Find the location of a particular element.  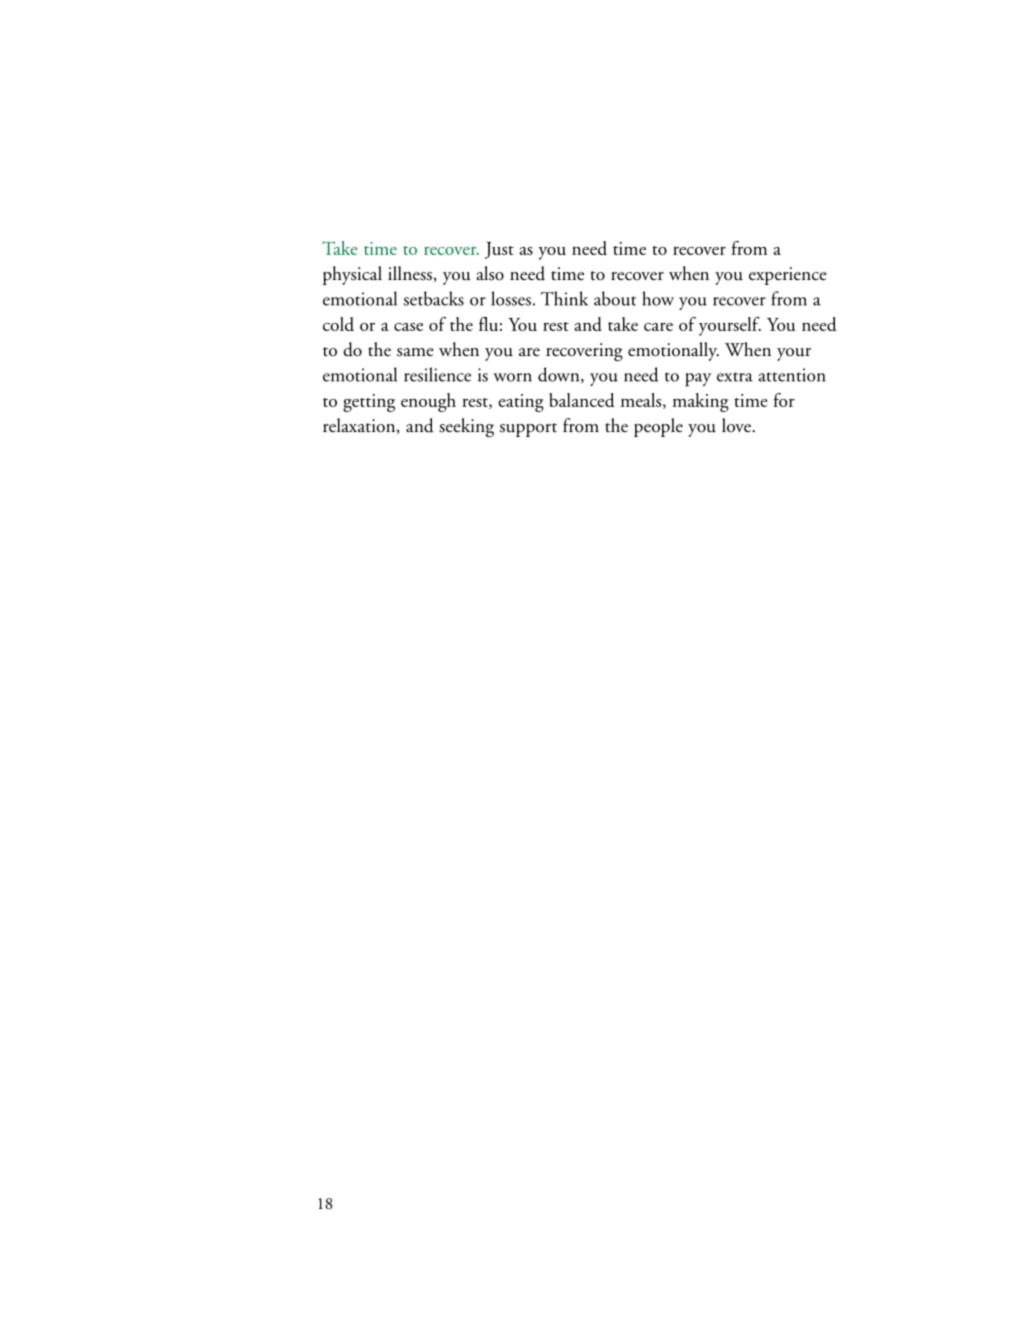

experience is located at coordinates (788, 276).
